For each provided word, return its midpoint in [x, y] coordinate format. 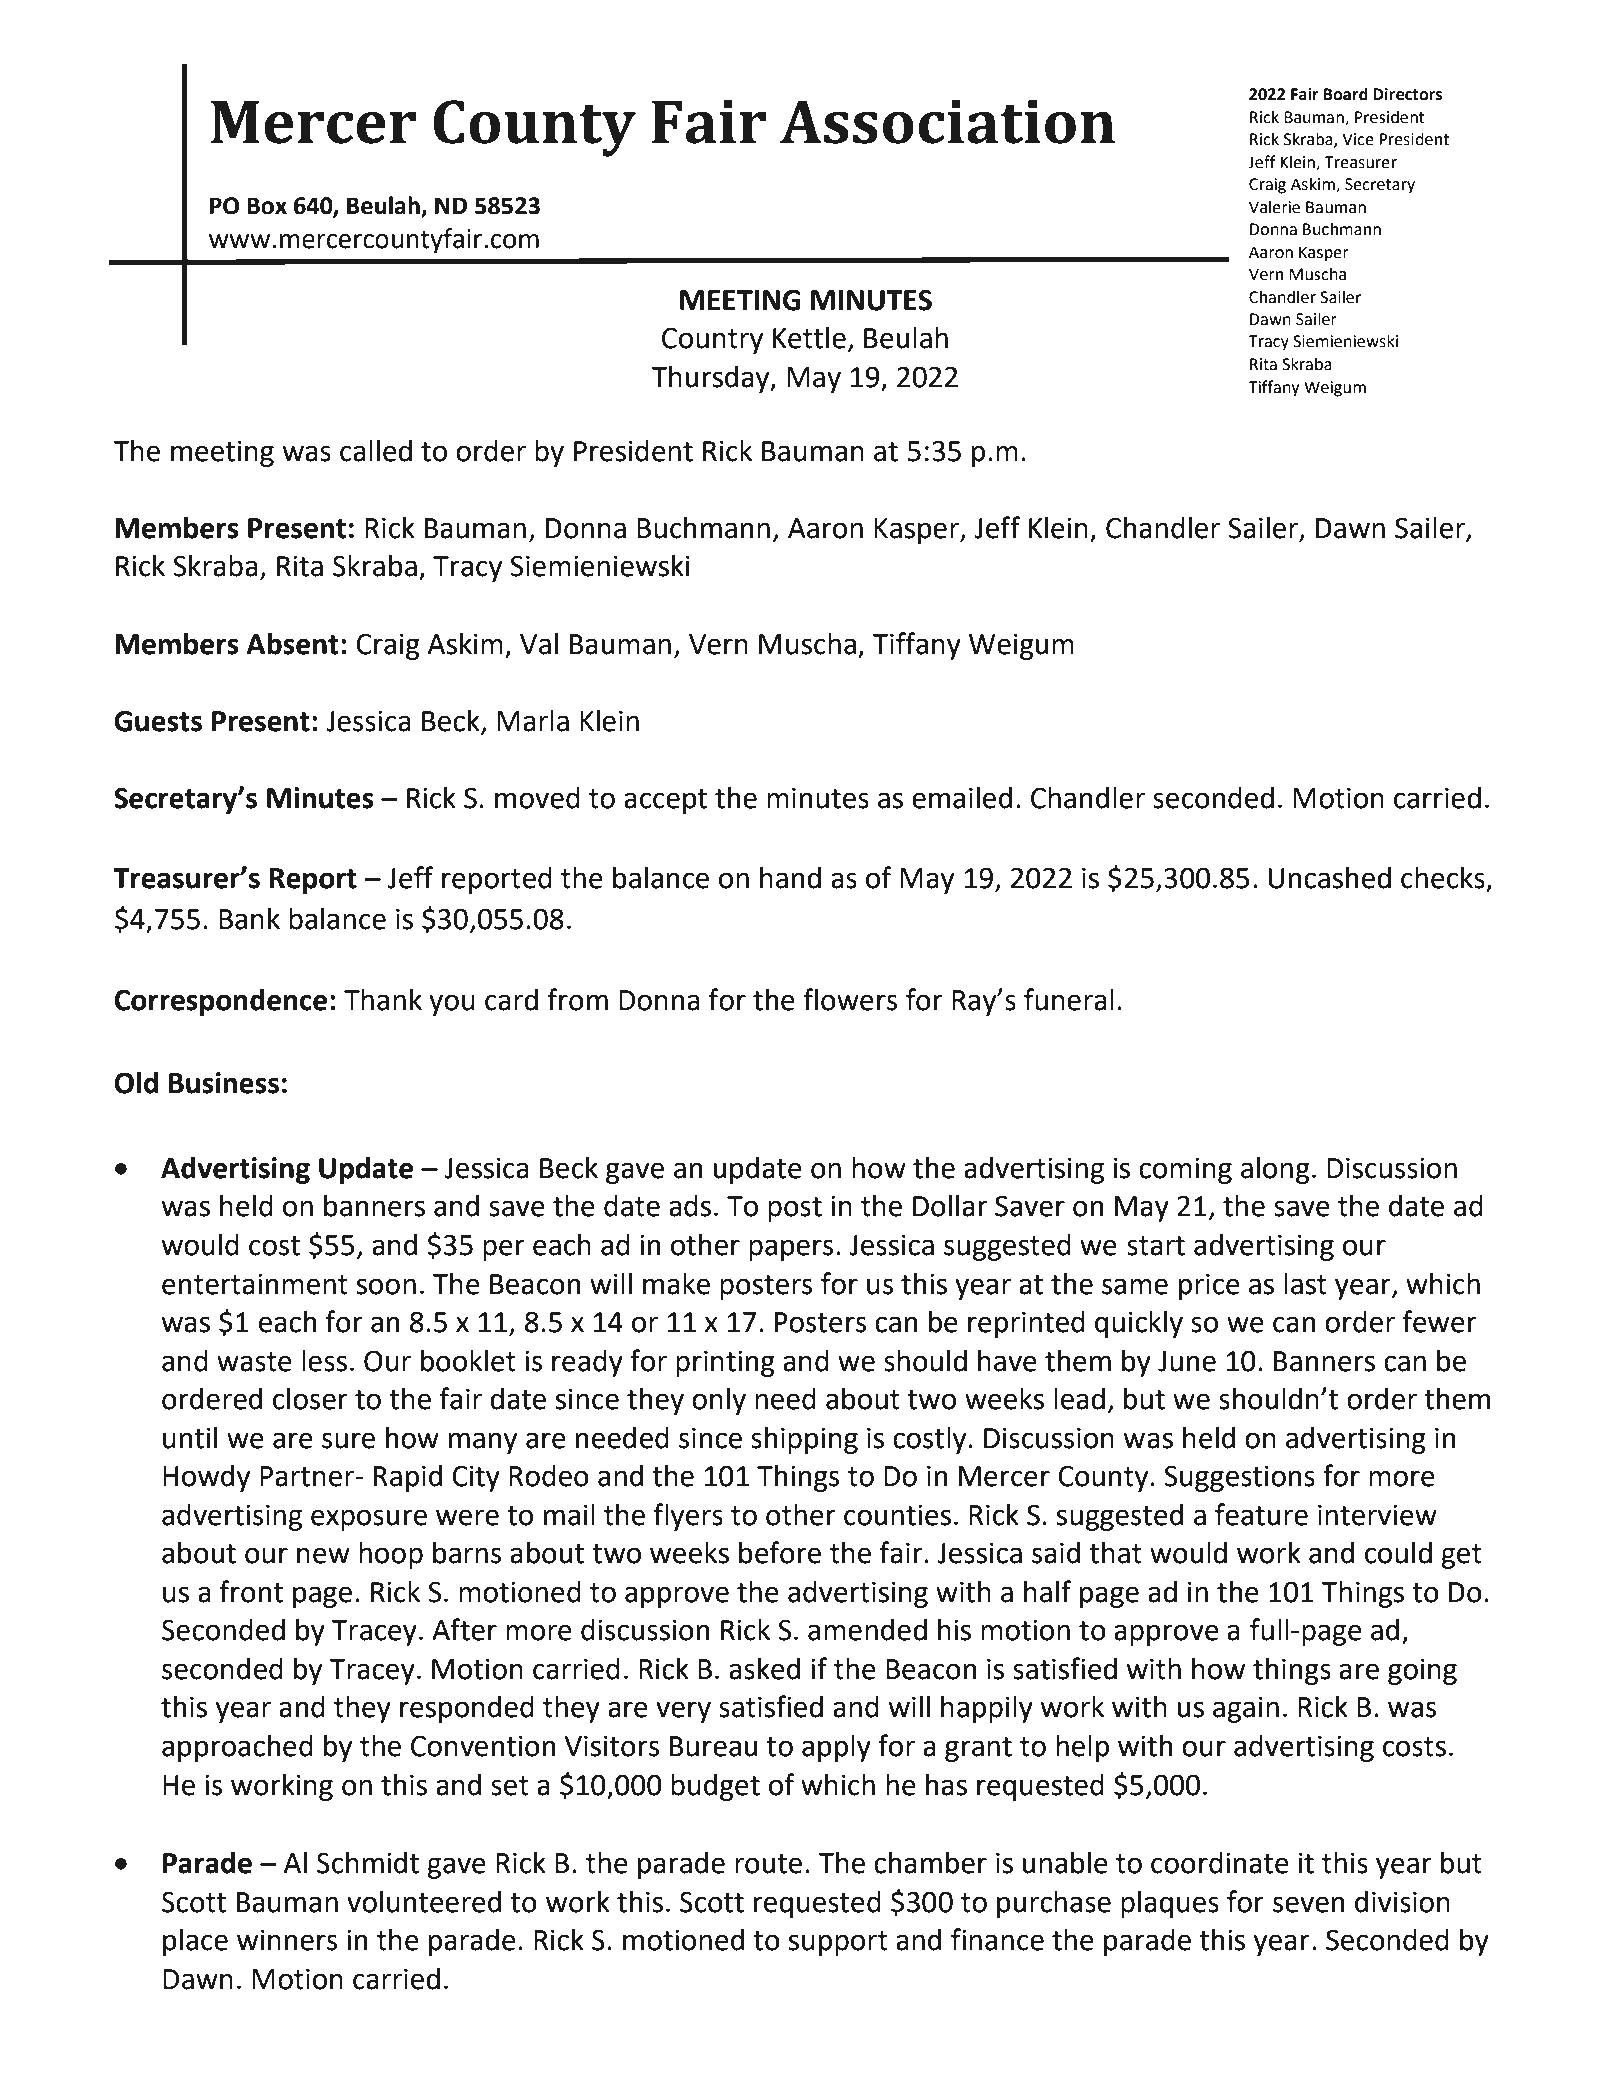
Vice [1358, 139]
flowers [850, 999]
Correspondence [220, 1002]
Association [947, 122]
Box [267, 206]
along [1275, 1170]
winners [287, 1940]
